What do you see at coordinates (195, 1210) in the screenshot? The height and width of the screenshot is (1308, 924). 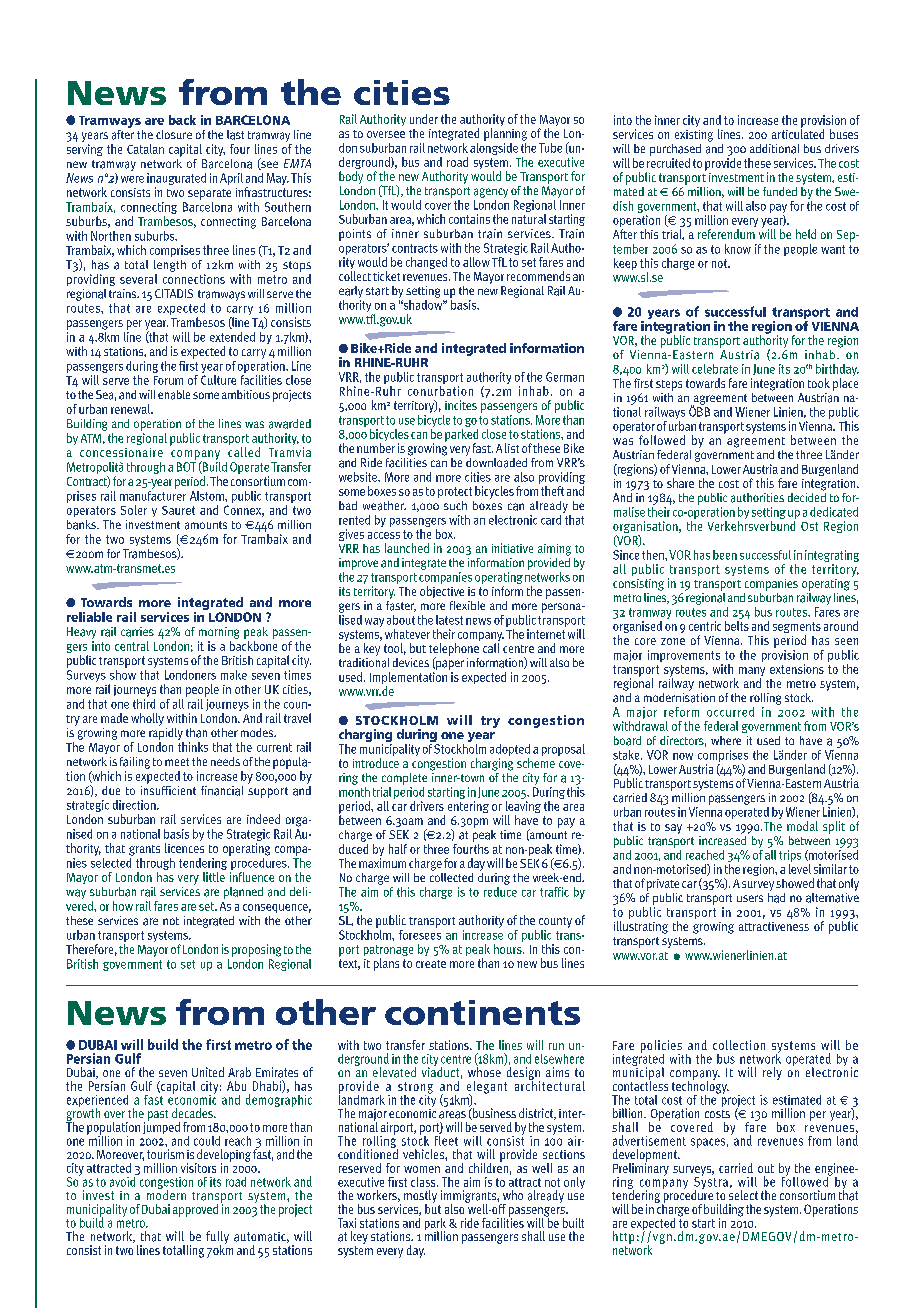 I see `approved` at bounding box center [195, 1210].
